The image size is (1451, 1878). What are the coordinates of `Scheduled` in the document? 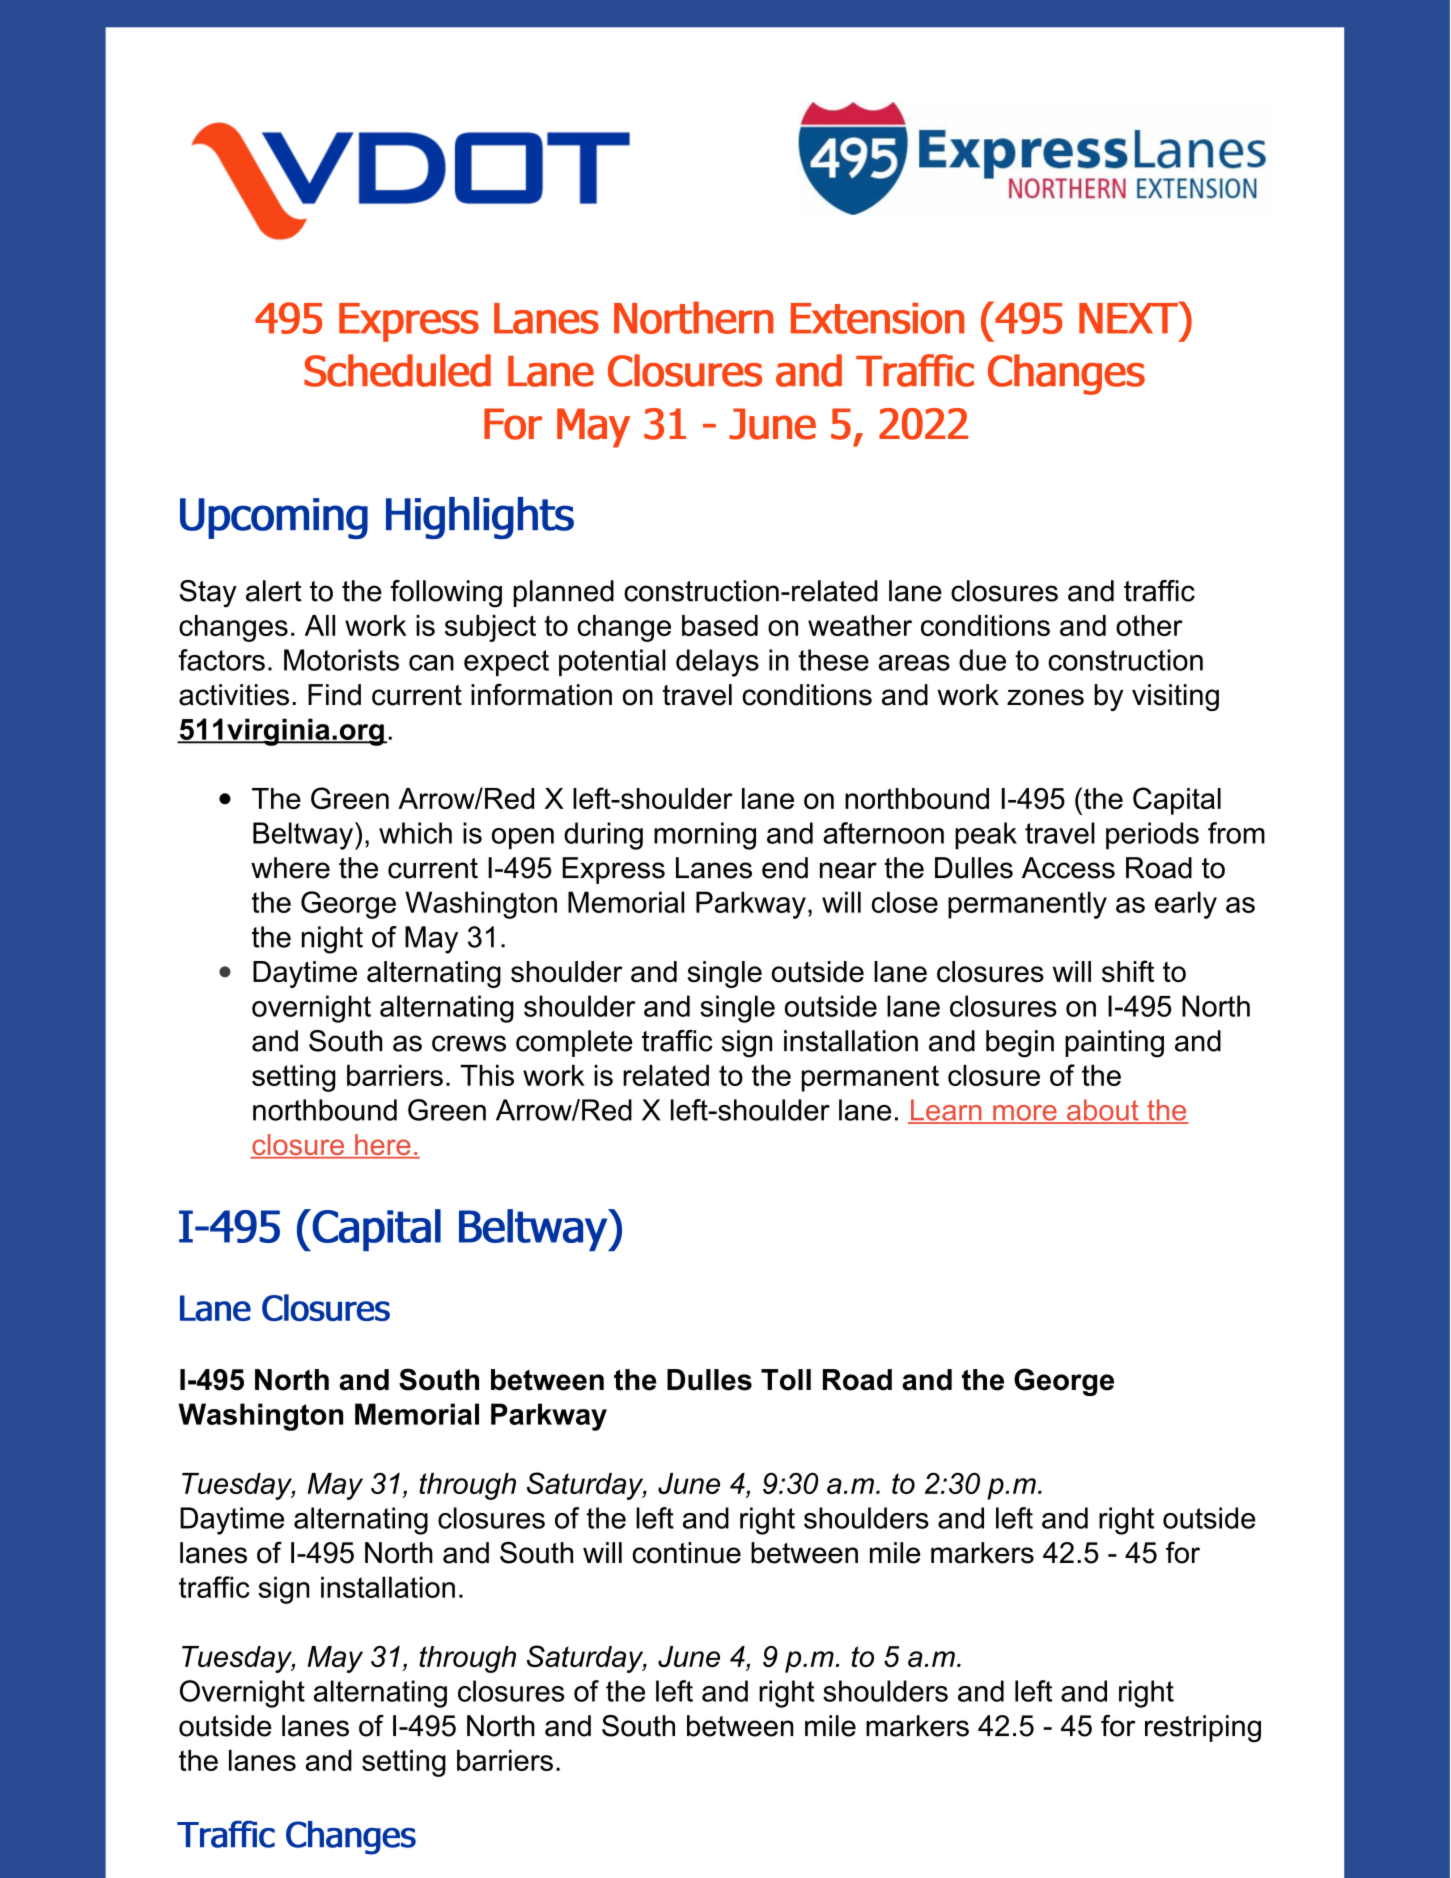 It's located at (397, 370).
